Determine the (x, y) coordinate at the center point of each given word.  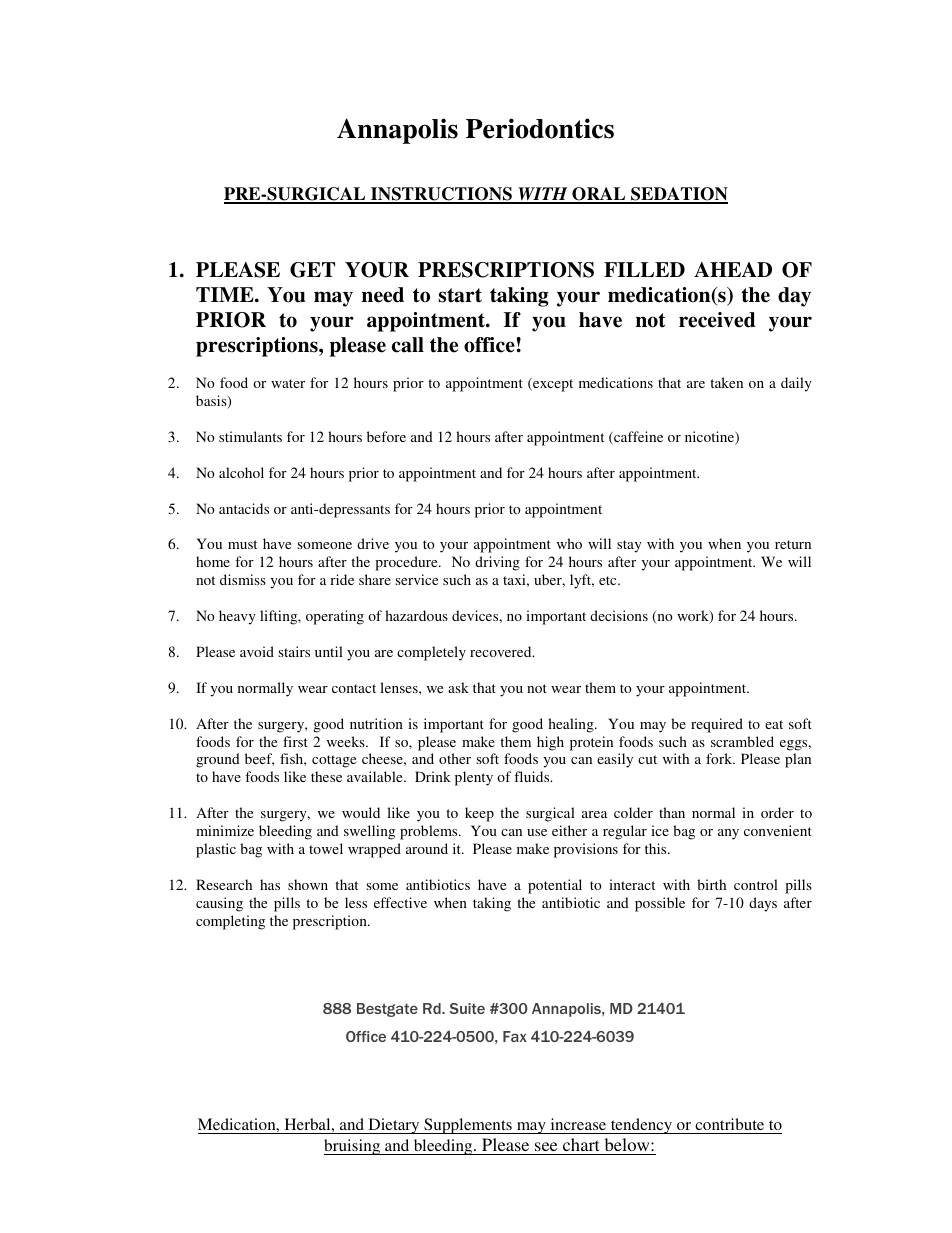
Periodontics (540, 128)
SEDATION (678, 195)
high (550, 743)
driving (497, 563)
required (717, 725)
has (270, 884)
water (288, 383)
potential (555, 886)
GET (312, 270)
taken (726, 382)
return (793, 544)
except (552, 385)
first (295, 741)
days (763, 904)
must (242, 544)
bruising (353, 1147)
